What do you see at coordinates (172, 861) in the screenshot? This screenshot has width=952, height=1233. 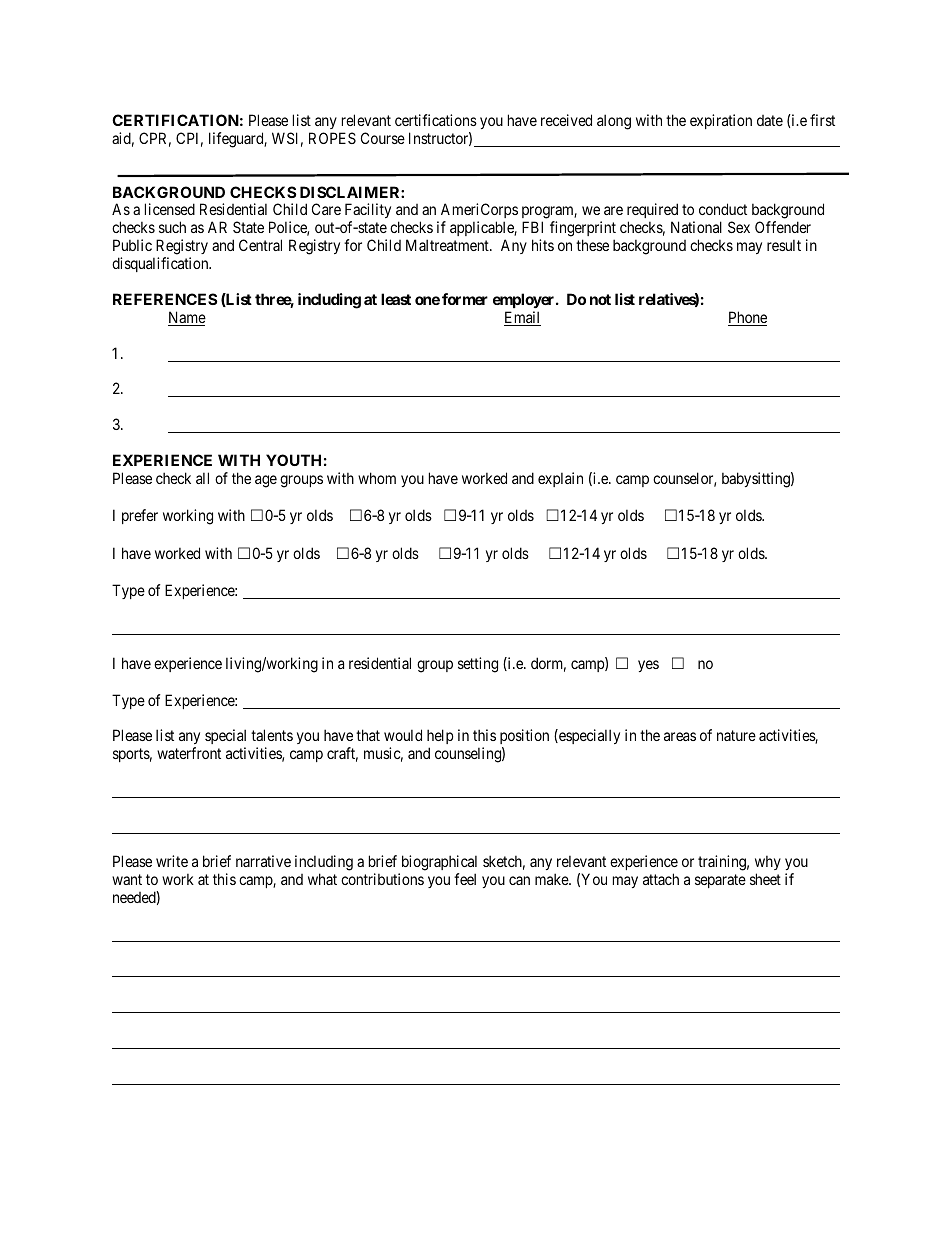 I see `write` at bounding box center [172, 861].
